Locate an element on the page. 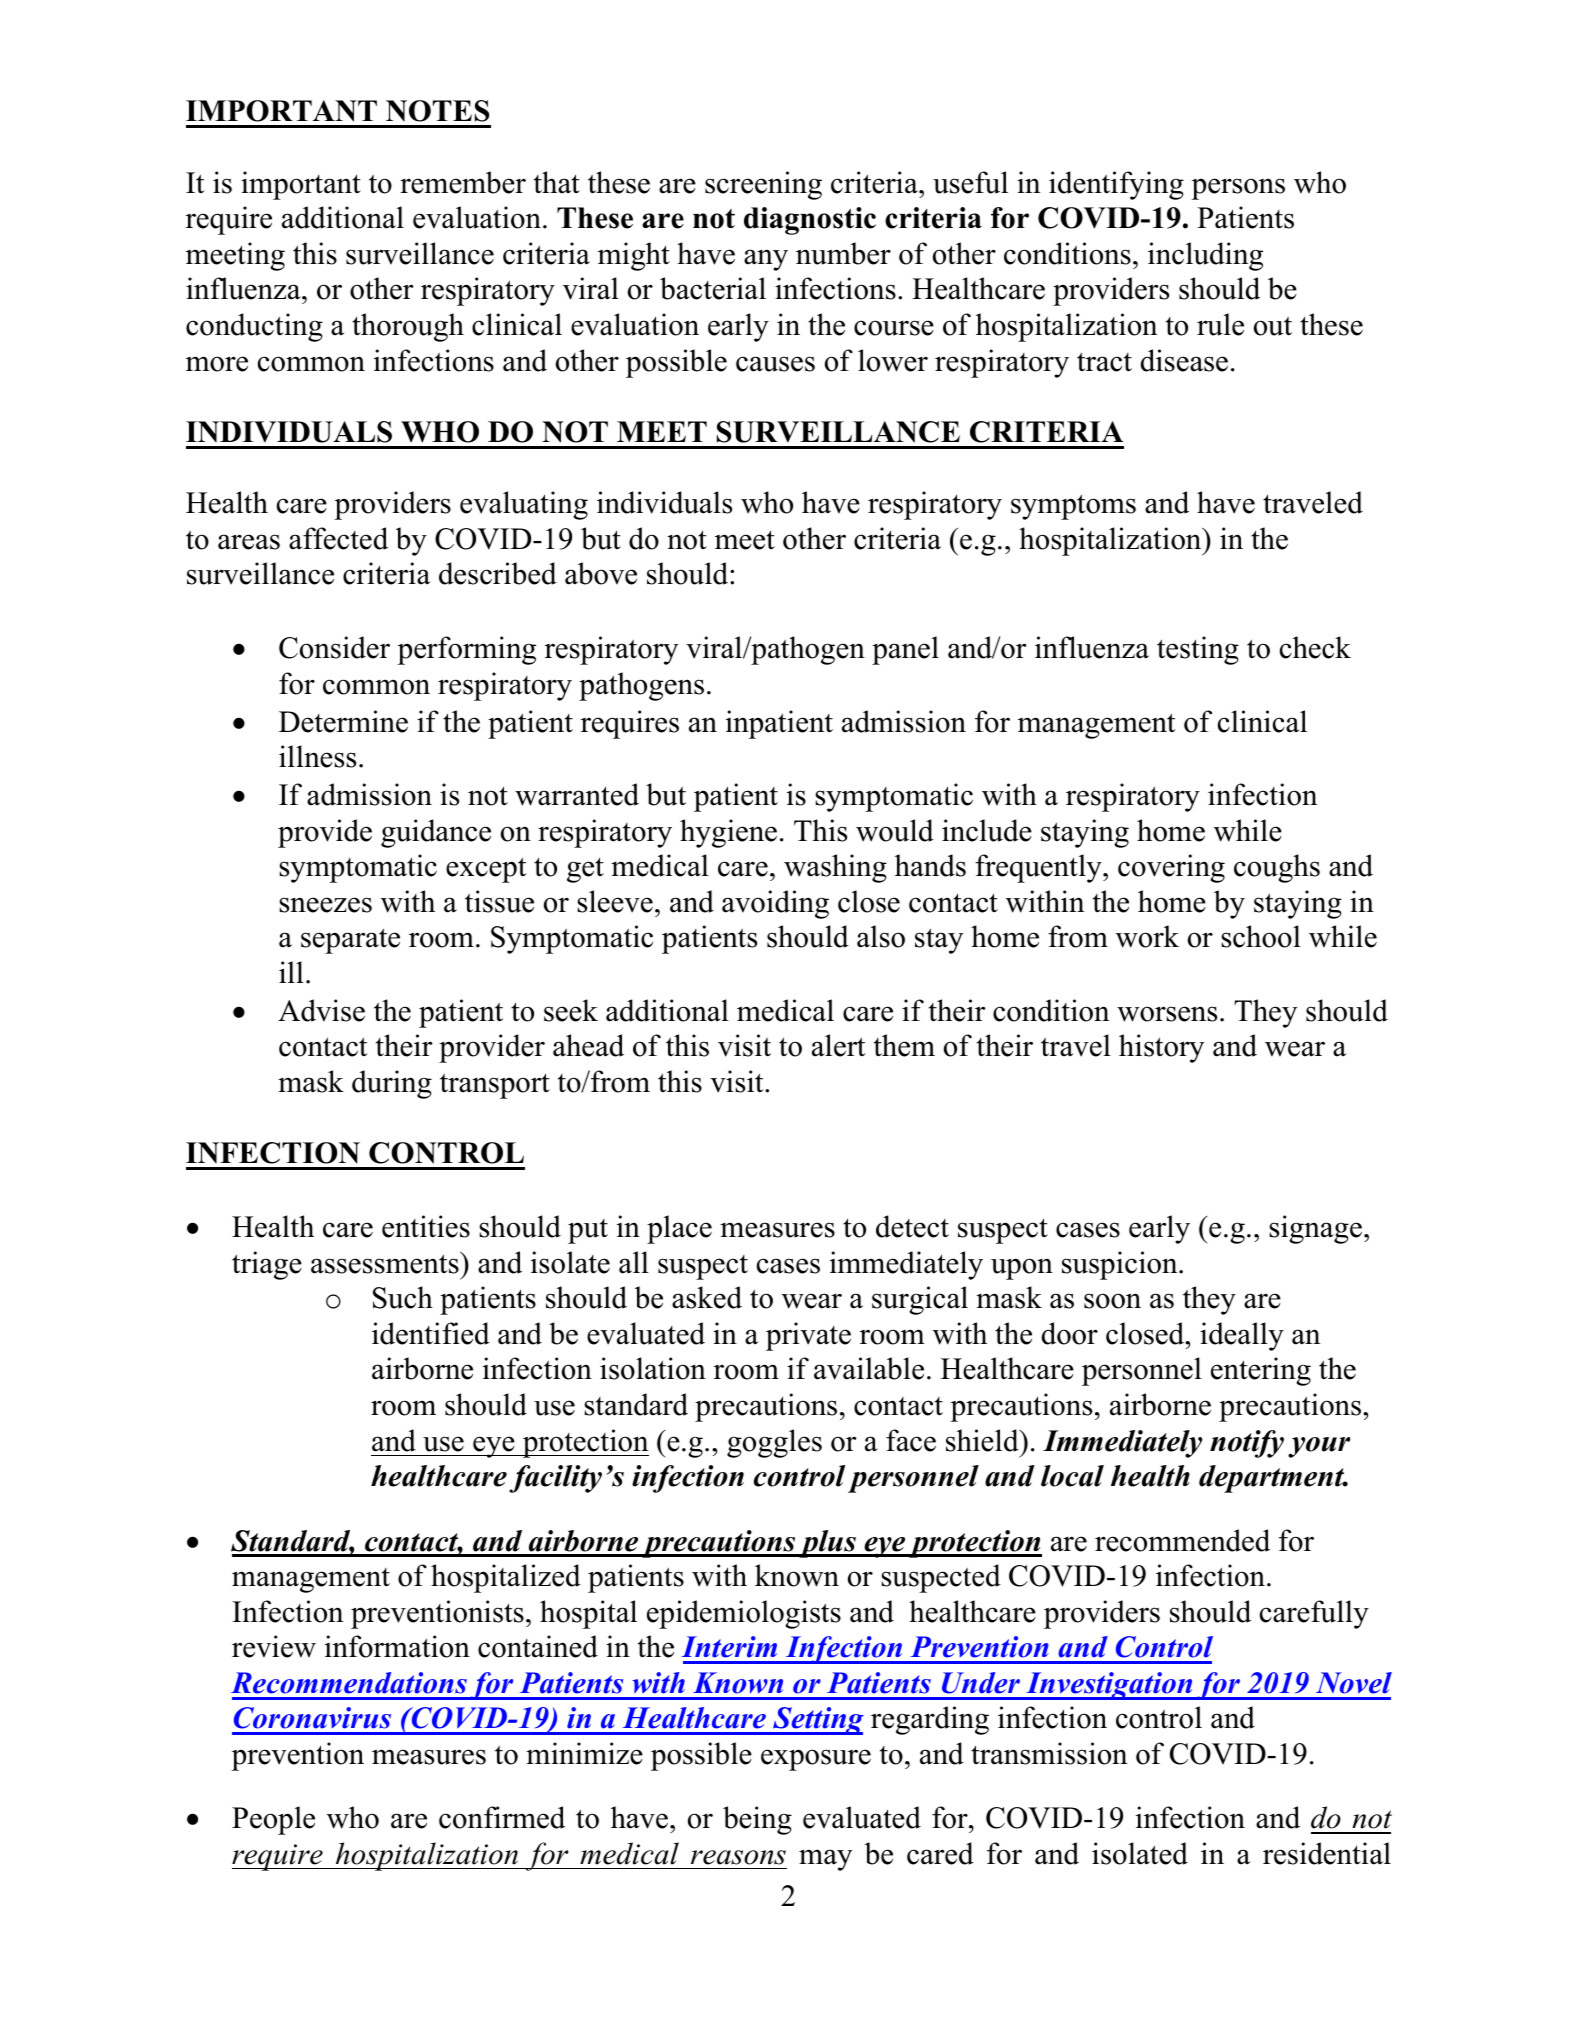 The width and height of the page is (1577, 2041). remember is located at coordinates (463, 182).
